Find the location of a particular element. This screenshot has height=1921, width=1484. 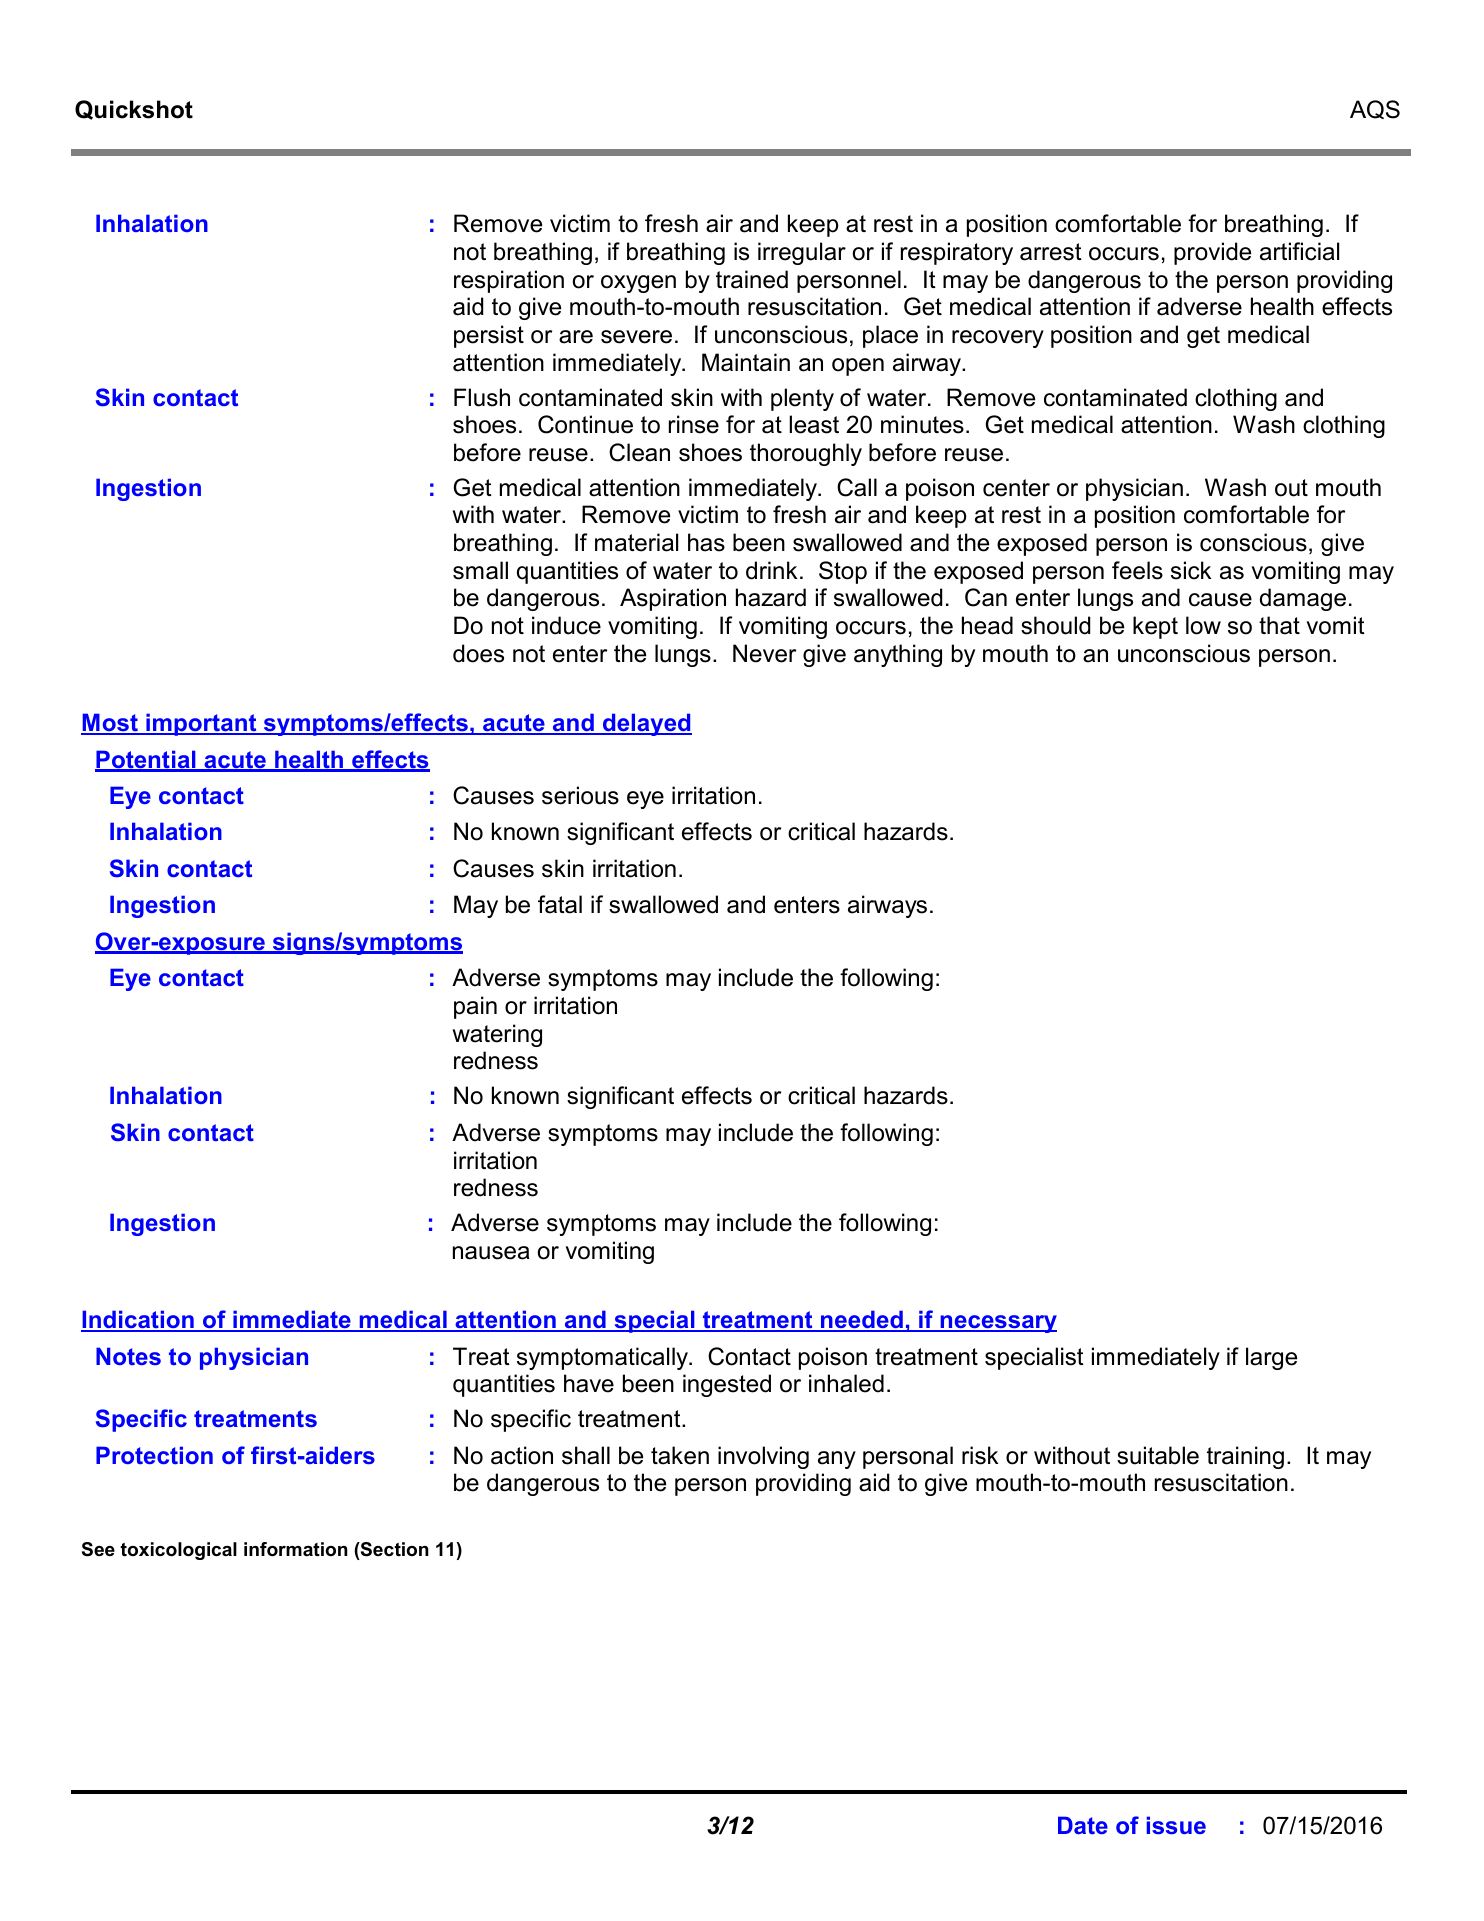

Potential is located at coordinates (146, 760).
